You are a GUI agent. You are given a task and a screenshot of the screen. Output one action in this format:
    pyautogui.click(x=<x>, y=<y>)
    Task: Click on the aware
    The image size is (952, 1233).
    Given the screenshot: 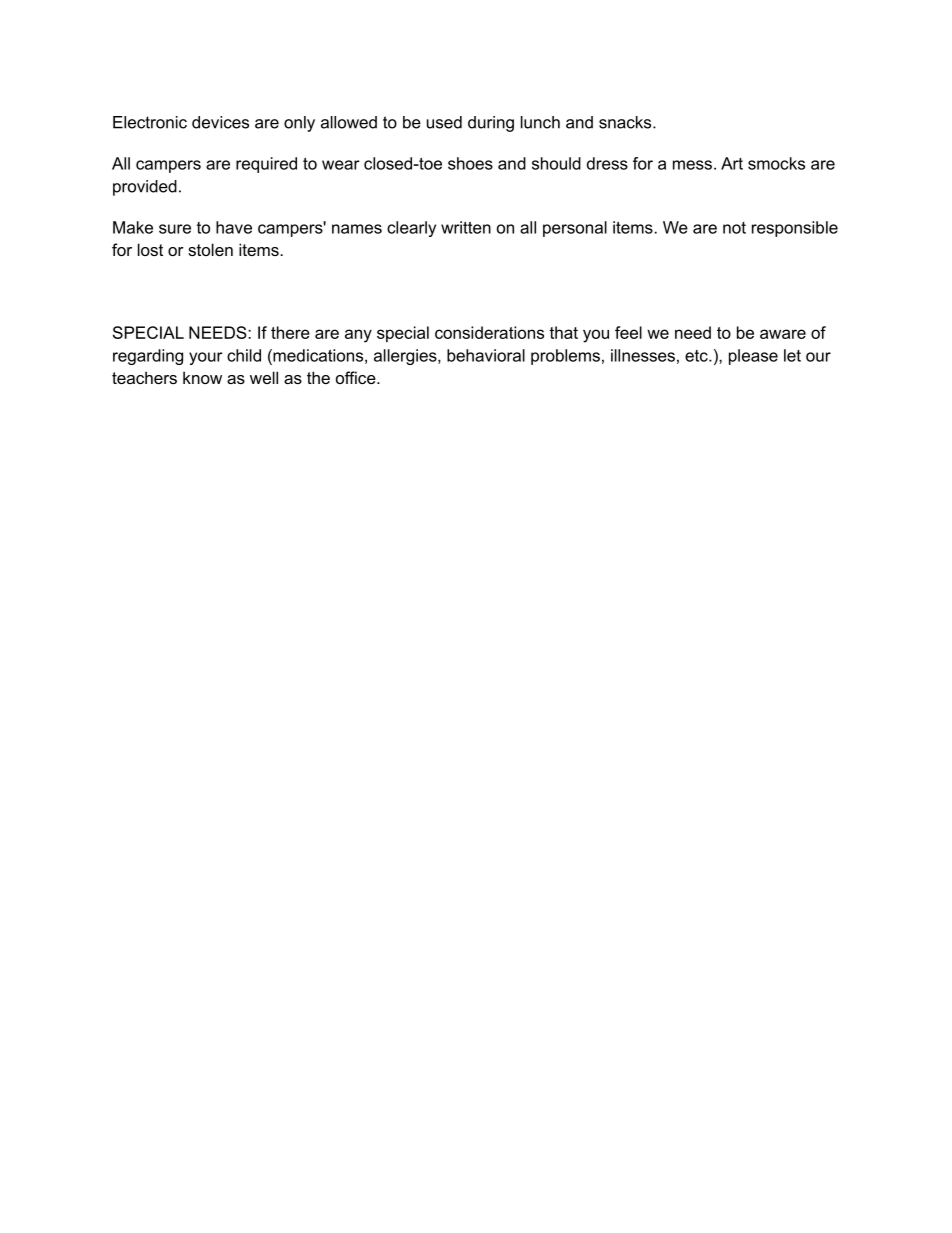 What is the action you would take?
    pyautogui.click(x=783, y=334)
